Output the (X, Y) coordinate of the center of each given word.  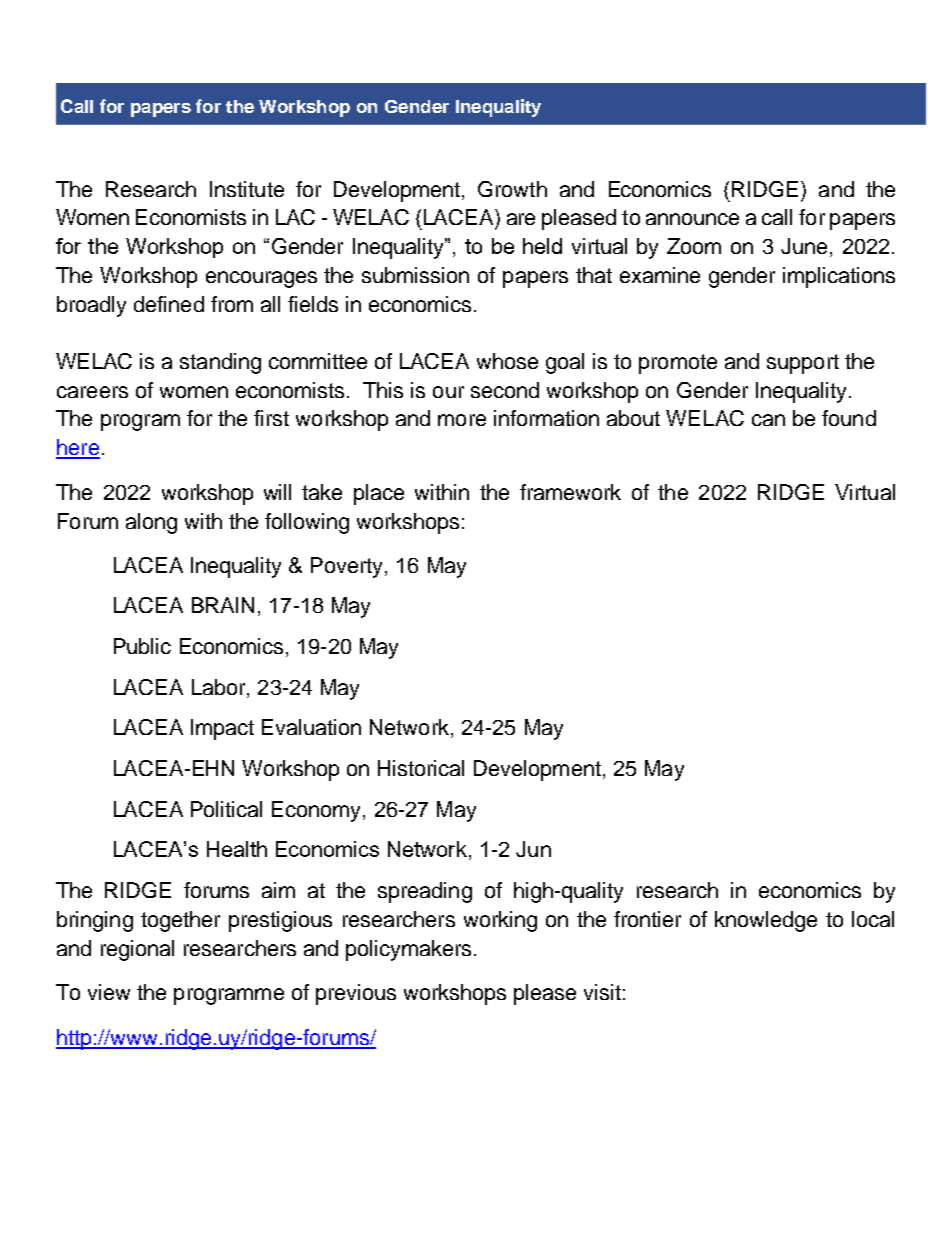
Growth (512, 189)
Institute (247, 189)
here (78, 448)
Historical (421, 768)
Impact (222, 729)
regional (137, 950)
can (768, 420)
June (804, 246)
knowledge (766, 921)
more (462, 420)
